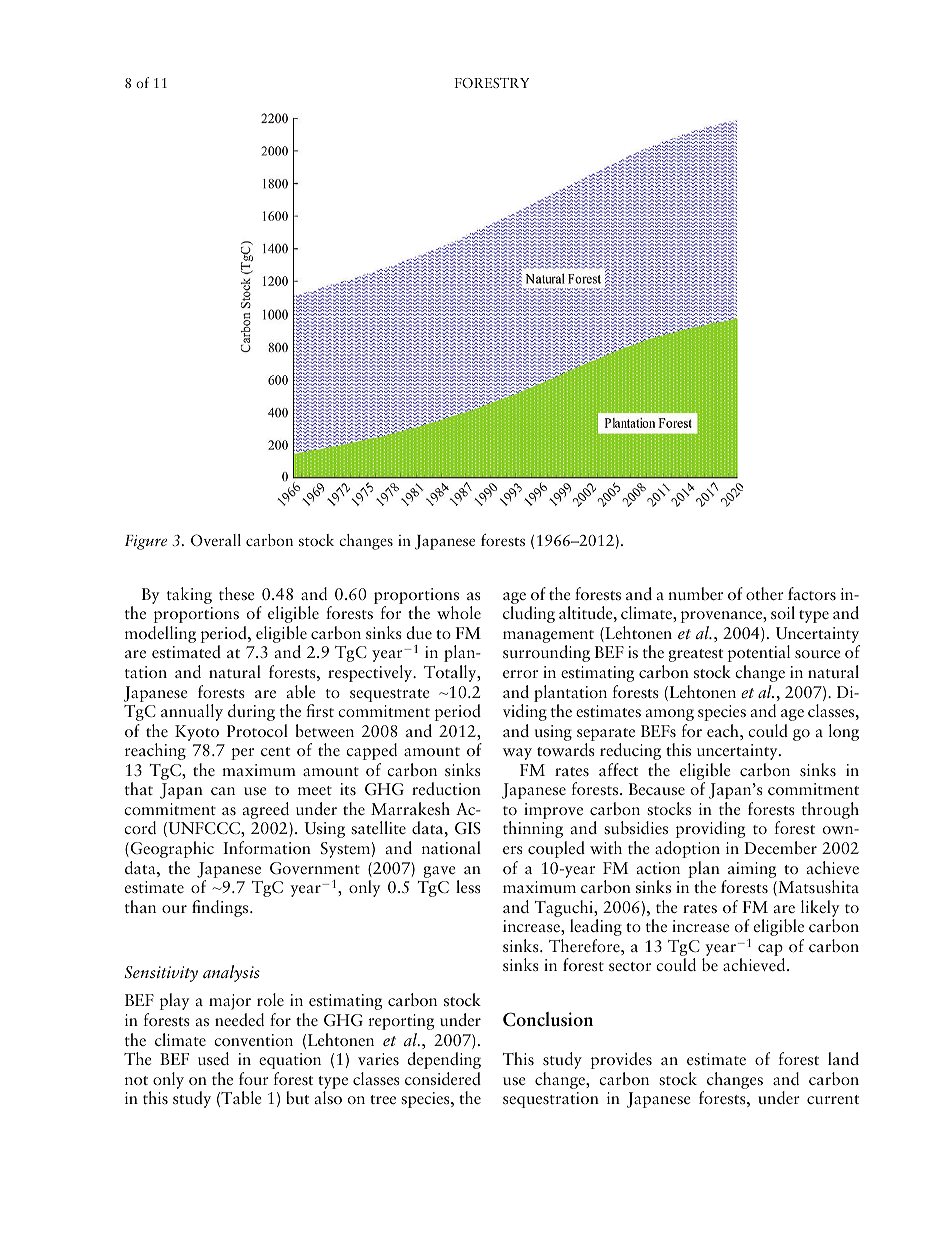 Image resolution: width=952 pixels, height=1239 pixels. Describe the element at coordinates (443, 1078) in the screenshot. I see `considered` at that location.
